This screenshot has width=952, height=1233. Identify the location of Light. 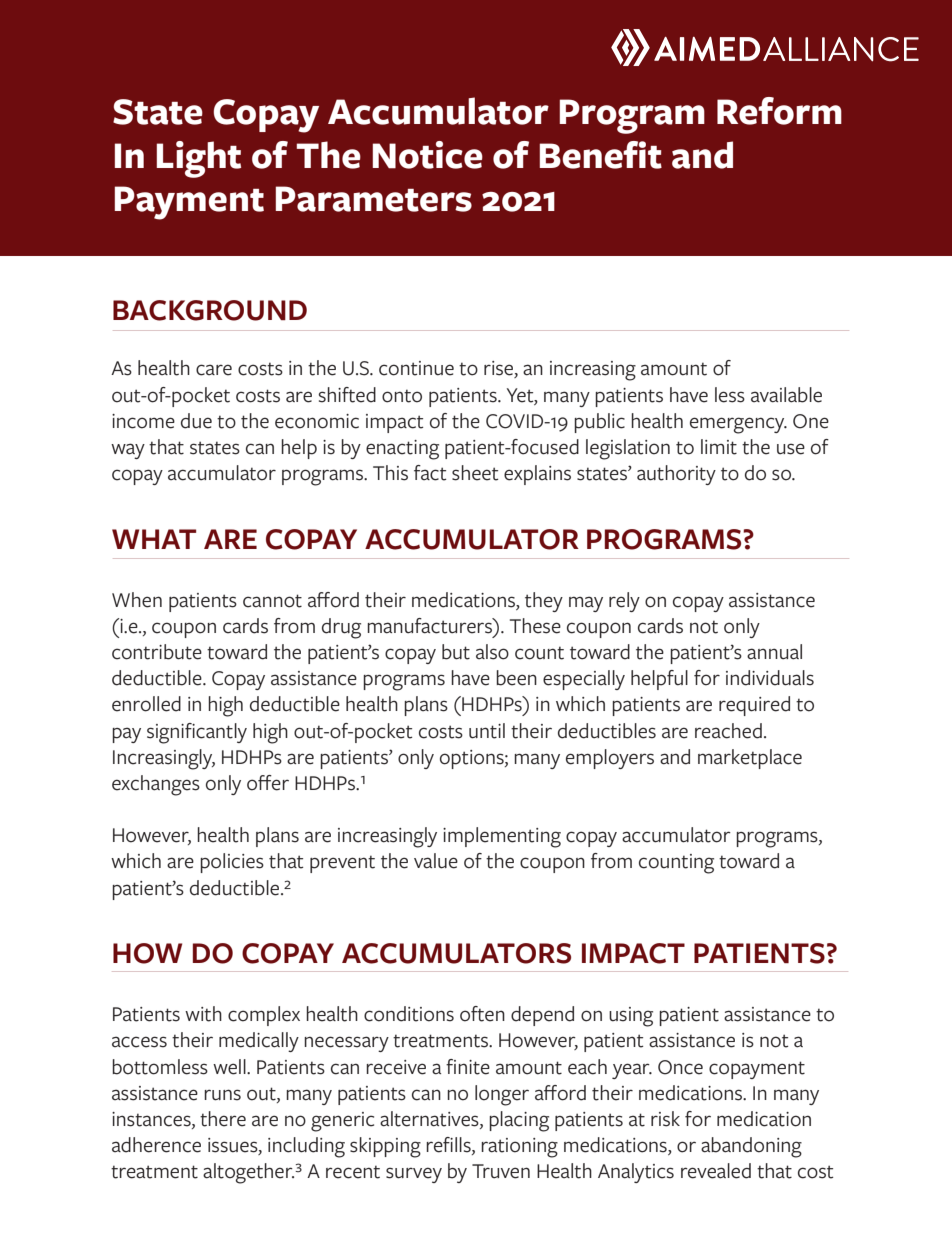
(198, 159).
